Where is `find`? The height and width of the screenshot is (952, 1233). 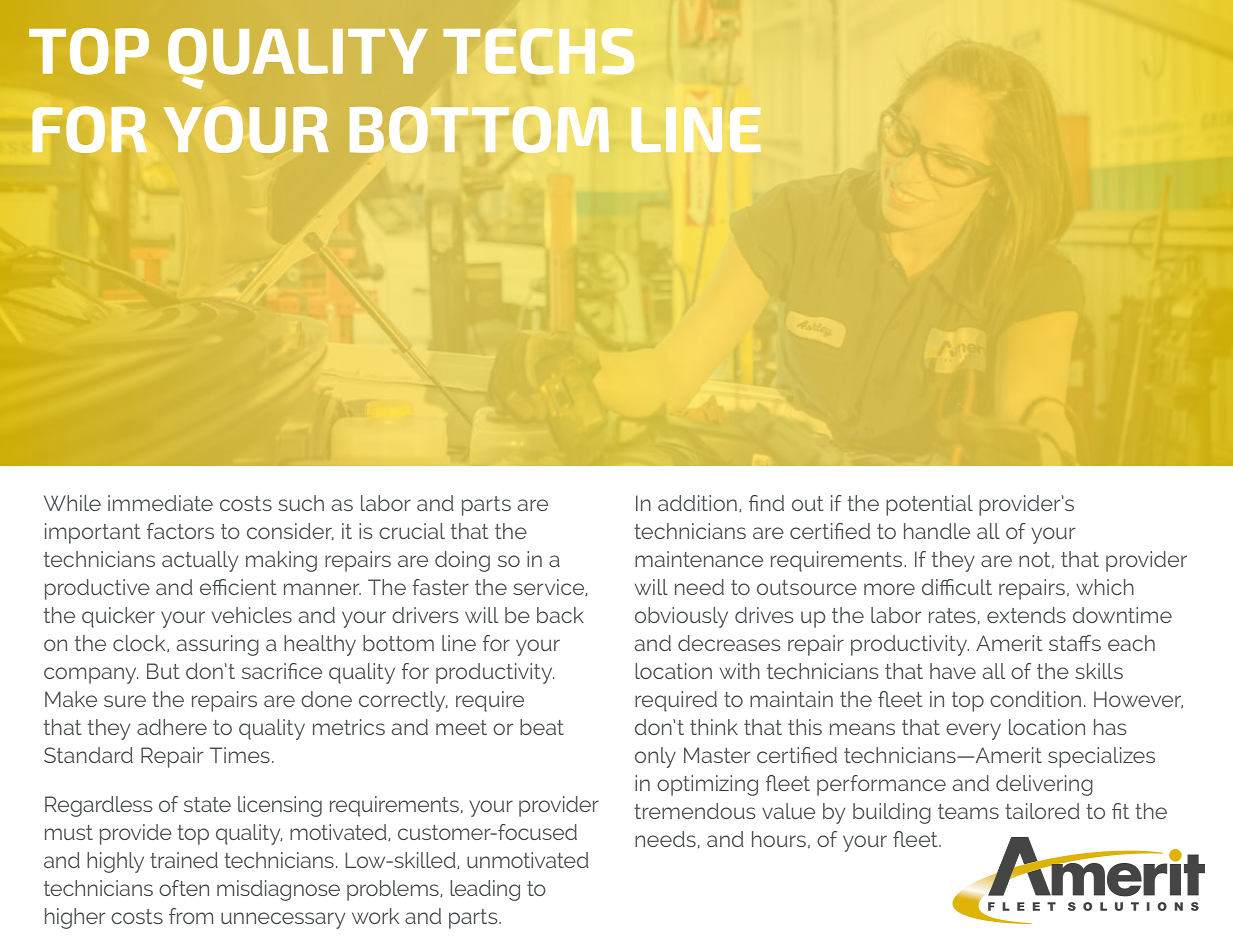 find is located at coordinates (766, 503).
